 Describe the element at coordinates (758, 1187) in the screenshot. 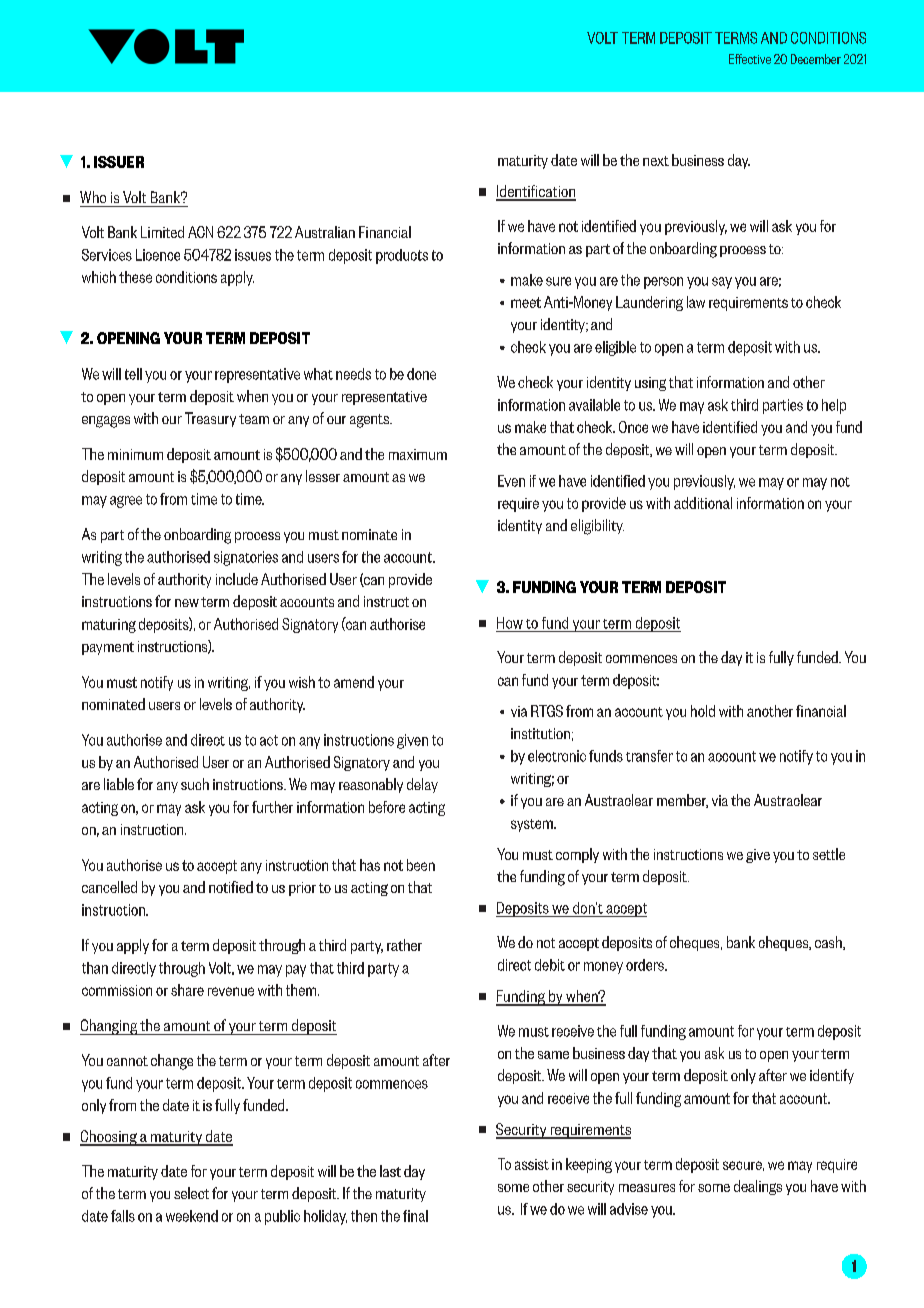

I see `dealings` at that location.
